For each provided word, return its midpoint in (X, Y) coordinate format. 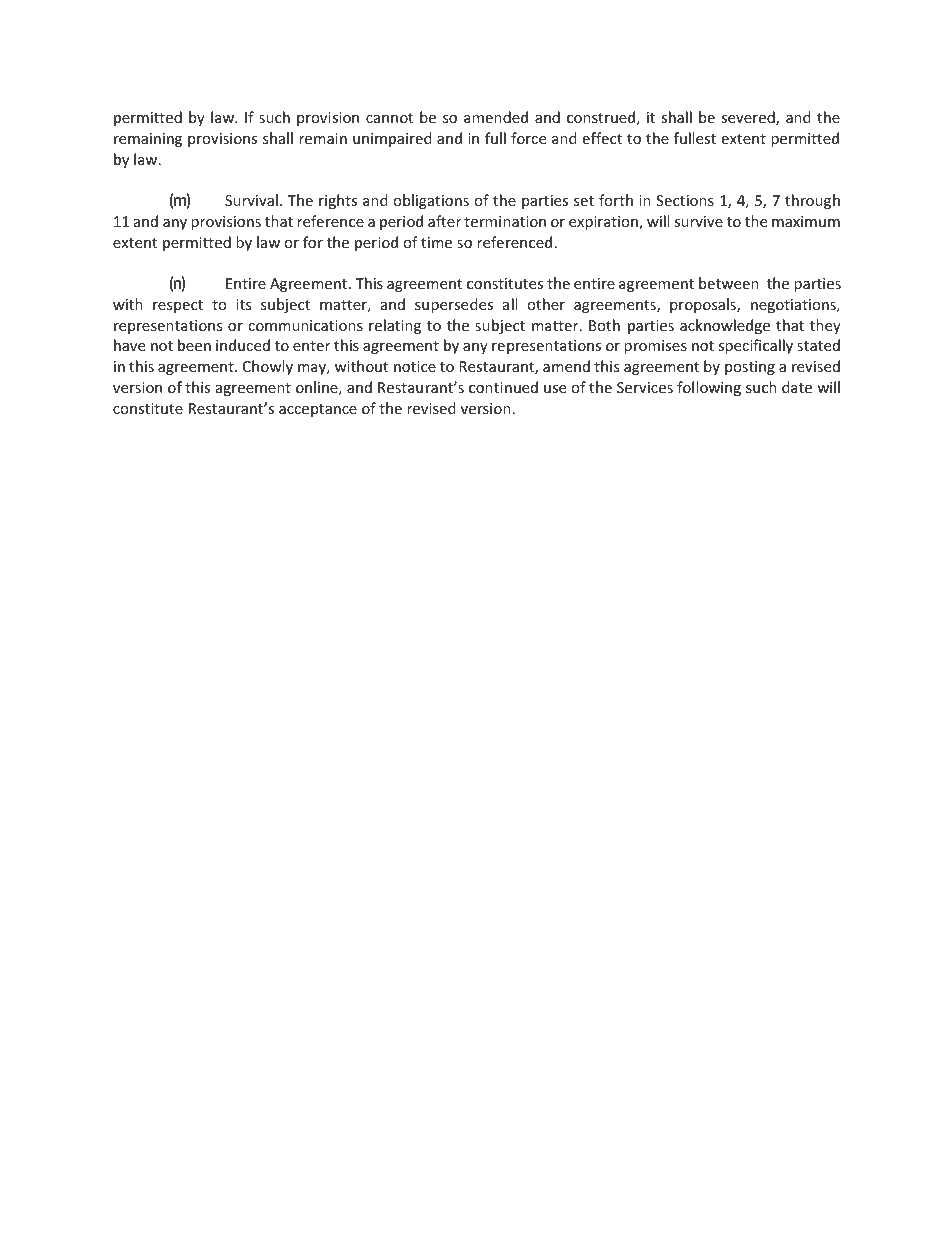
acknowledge (725, 326)
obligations (431, 201)
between (729, 283)
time (436, 242)
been (194, 345)
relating (395, 326)
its (243, 304)
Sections (685, 200)
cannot (389, 118)
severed (749, 118)
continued (503, 387)
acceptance (318, 410)
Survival (251, 200)
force (528, 138)
